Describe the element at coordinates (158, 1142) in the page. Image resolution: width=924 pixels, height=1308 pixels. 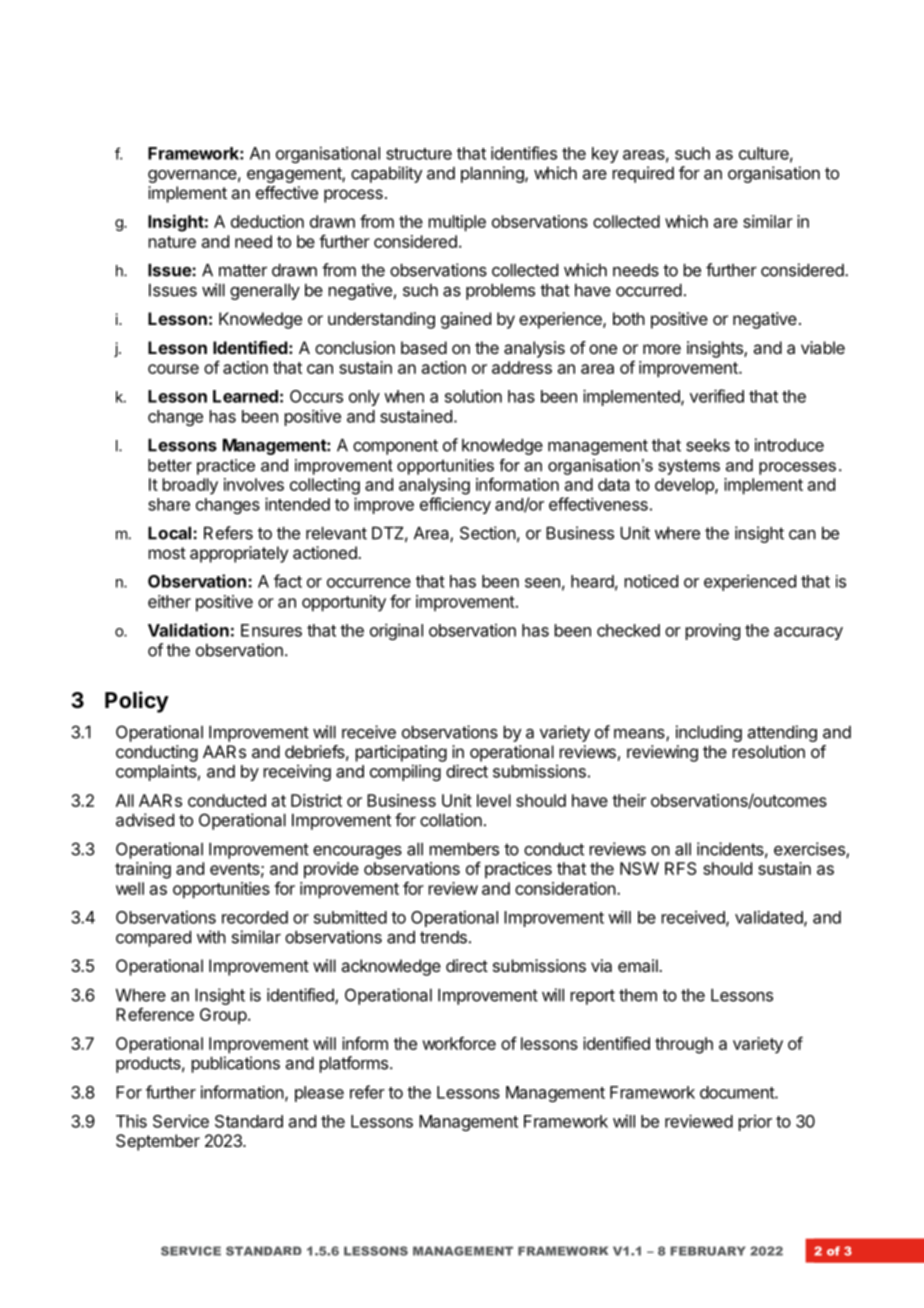
I see `September` at that location.
